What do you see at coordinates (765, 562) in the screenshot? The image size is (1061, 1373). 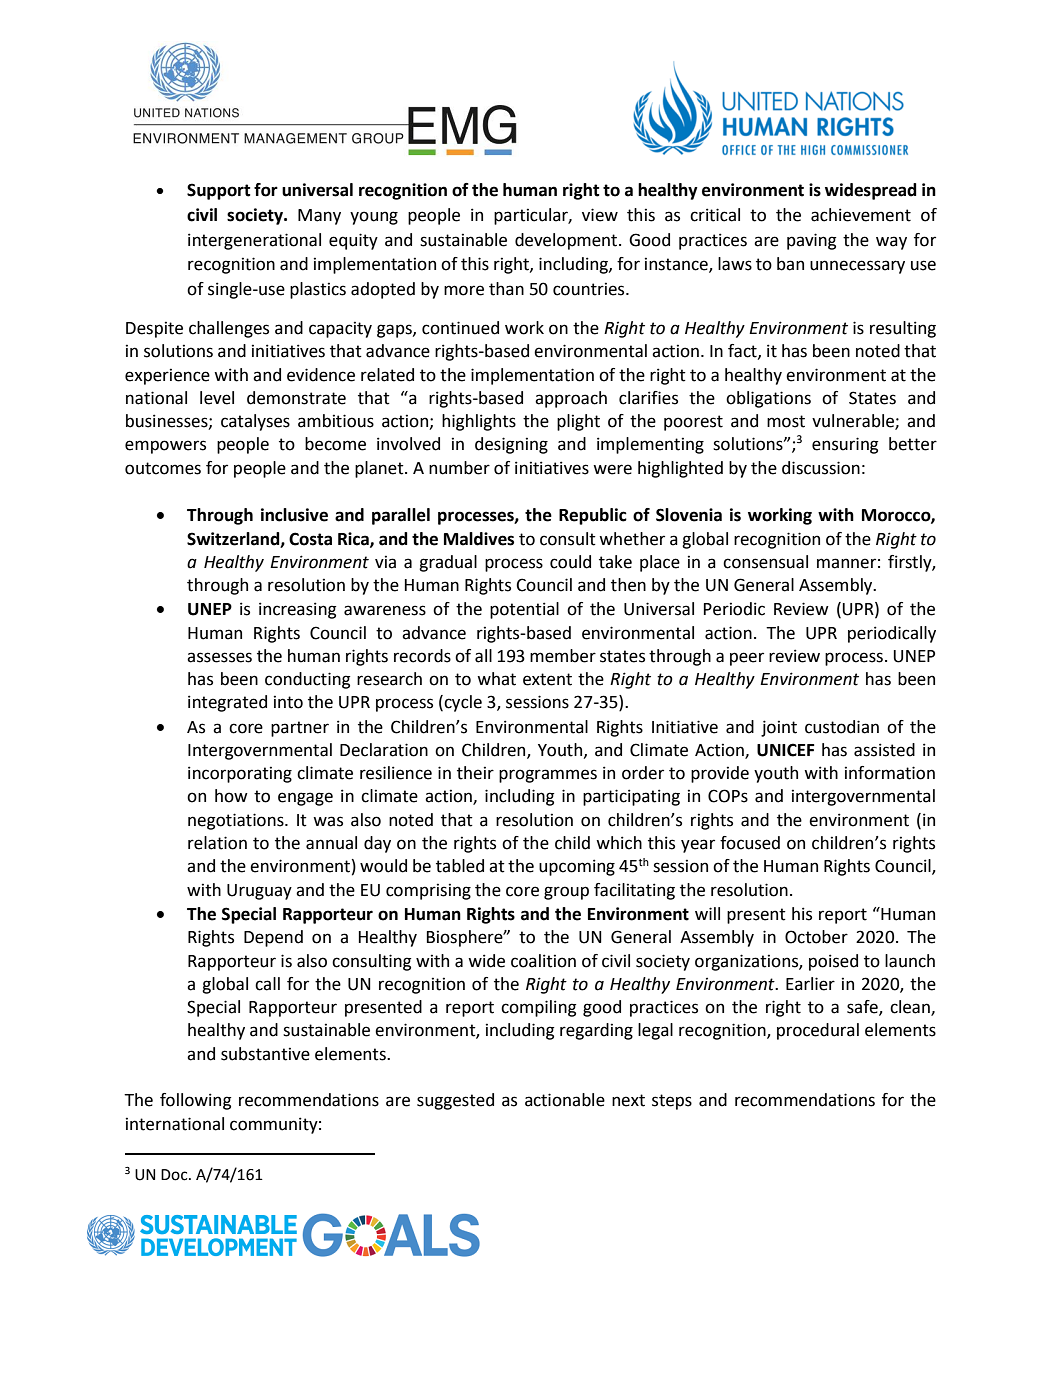 I see `consensual` at bounding box center [765, 562].
